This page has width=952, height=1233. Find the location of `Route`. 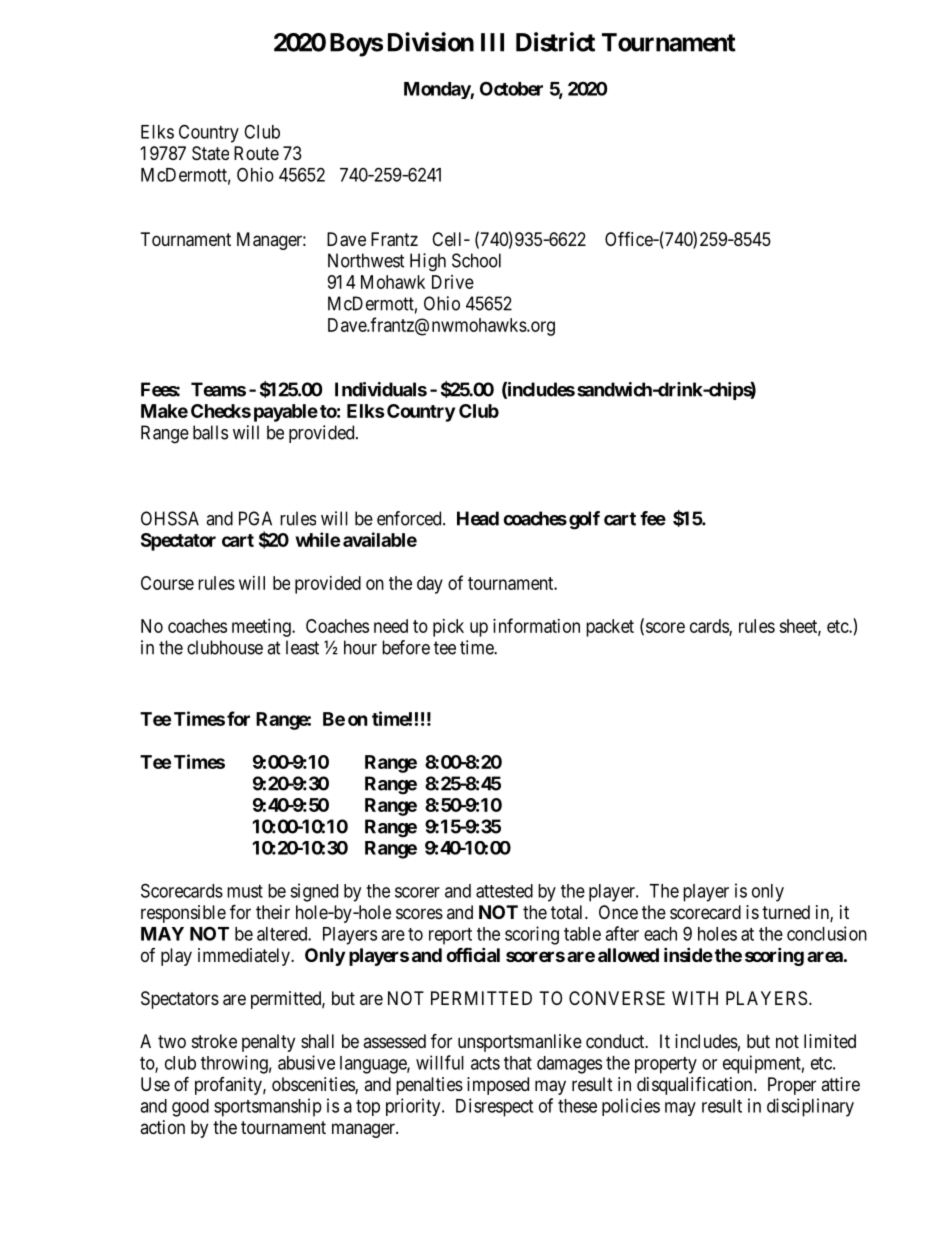

Route is located at coordinates (256, 153).
